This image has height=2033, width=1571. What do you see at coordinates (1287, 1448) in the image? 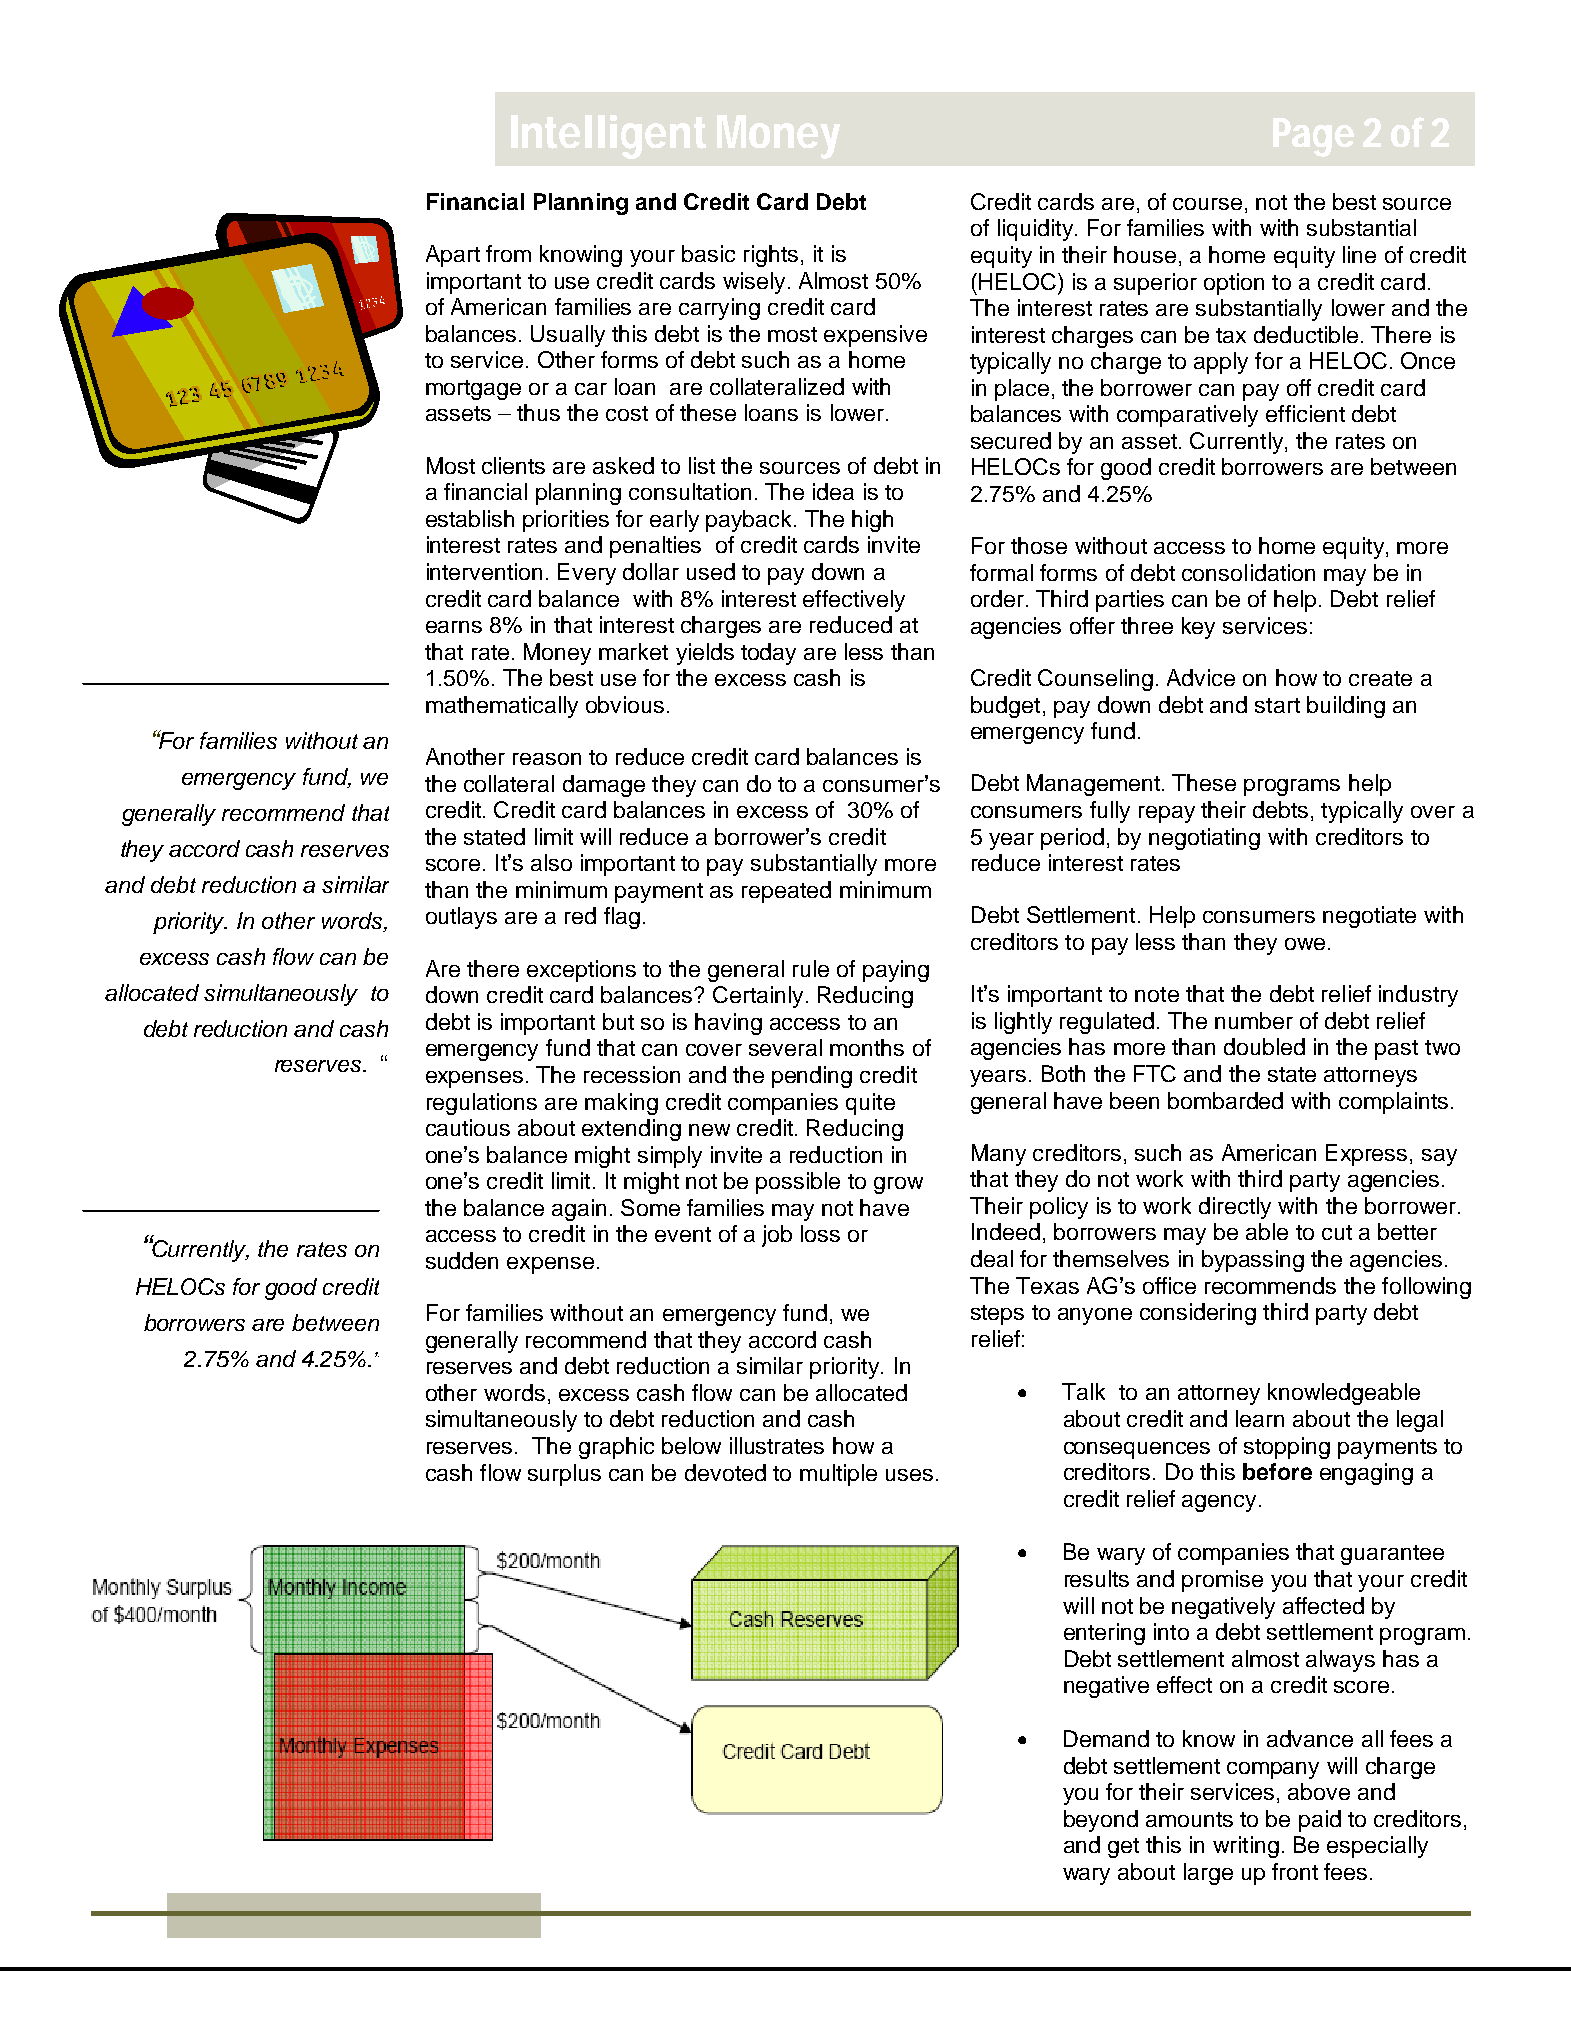
I see `stopping` at bounding box center [1287, 1448].
